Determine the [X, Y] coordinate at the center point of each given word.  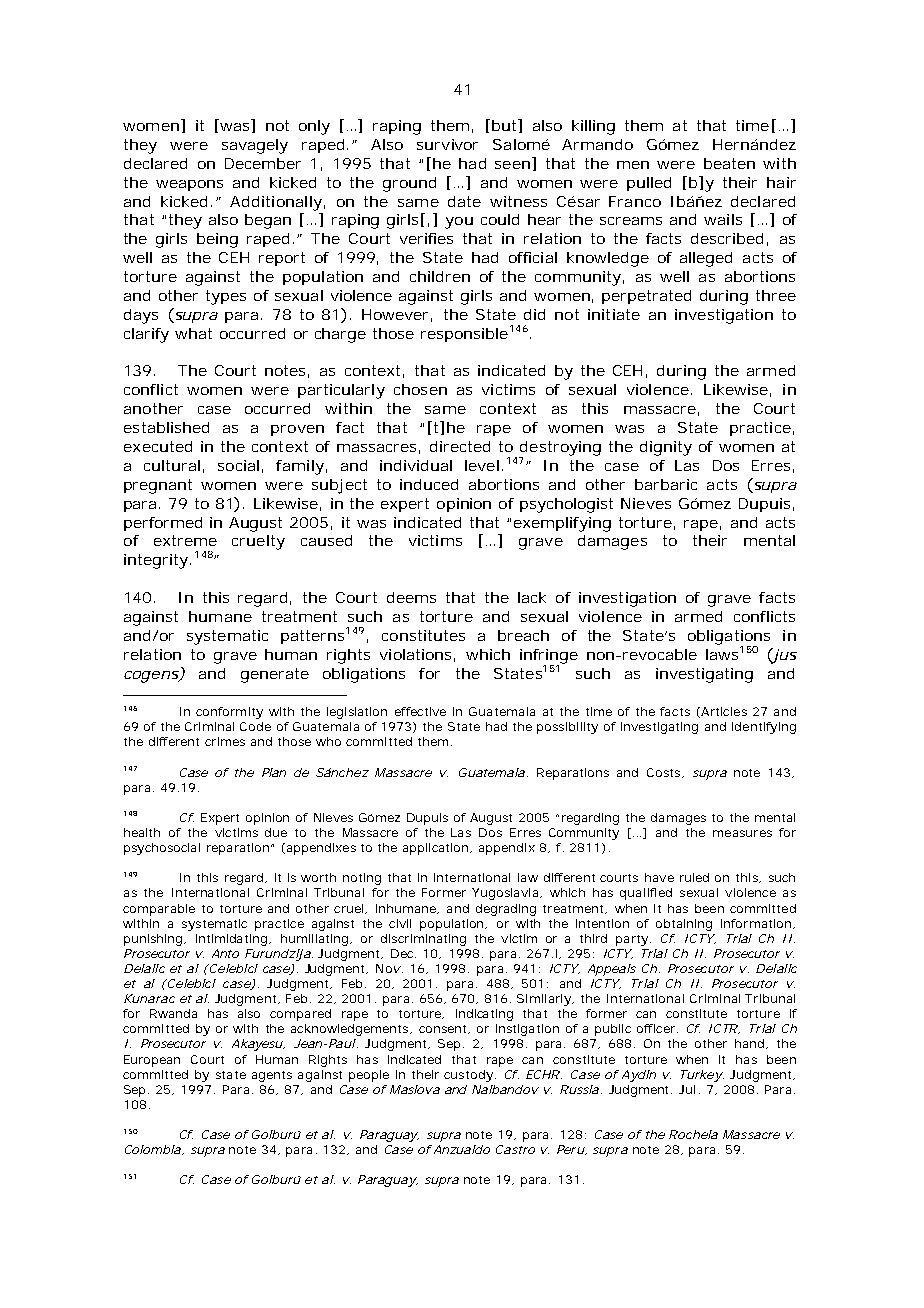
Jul [687, 1089]
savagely [255, 146]
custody [470, 1076]
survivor [447, 144]
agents [272, 1076]
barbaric [666, 484]
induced [429, 484]
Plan [274, 772]
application [437, 849]
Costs [665, 773]
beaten [729, 163]
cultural [172, 465]
